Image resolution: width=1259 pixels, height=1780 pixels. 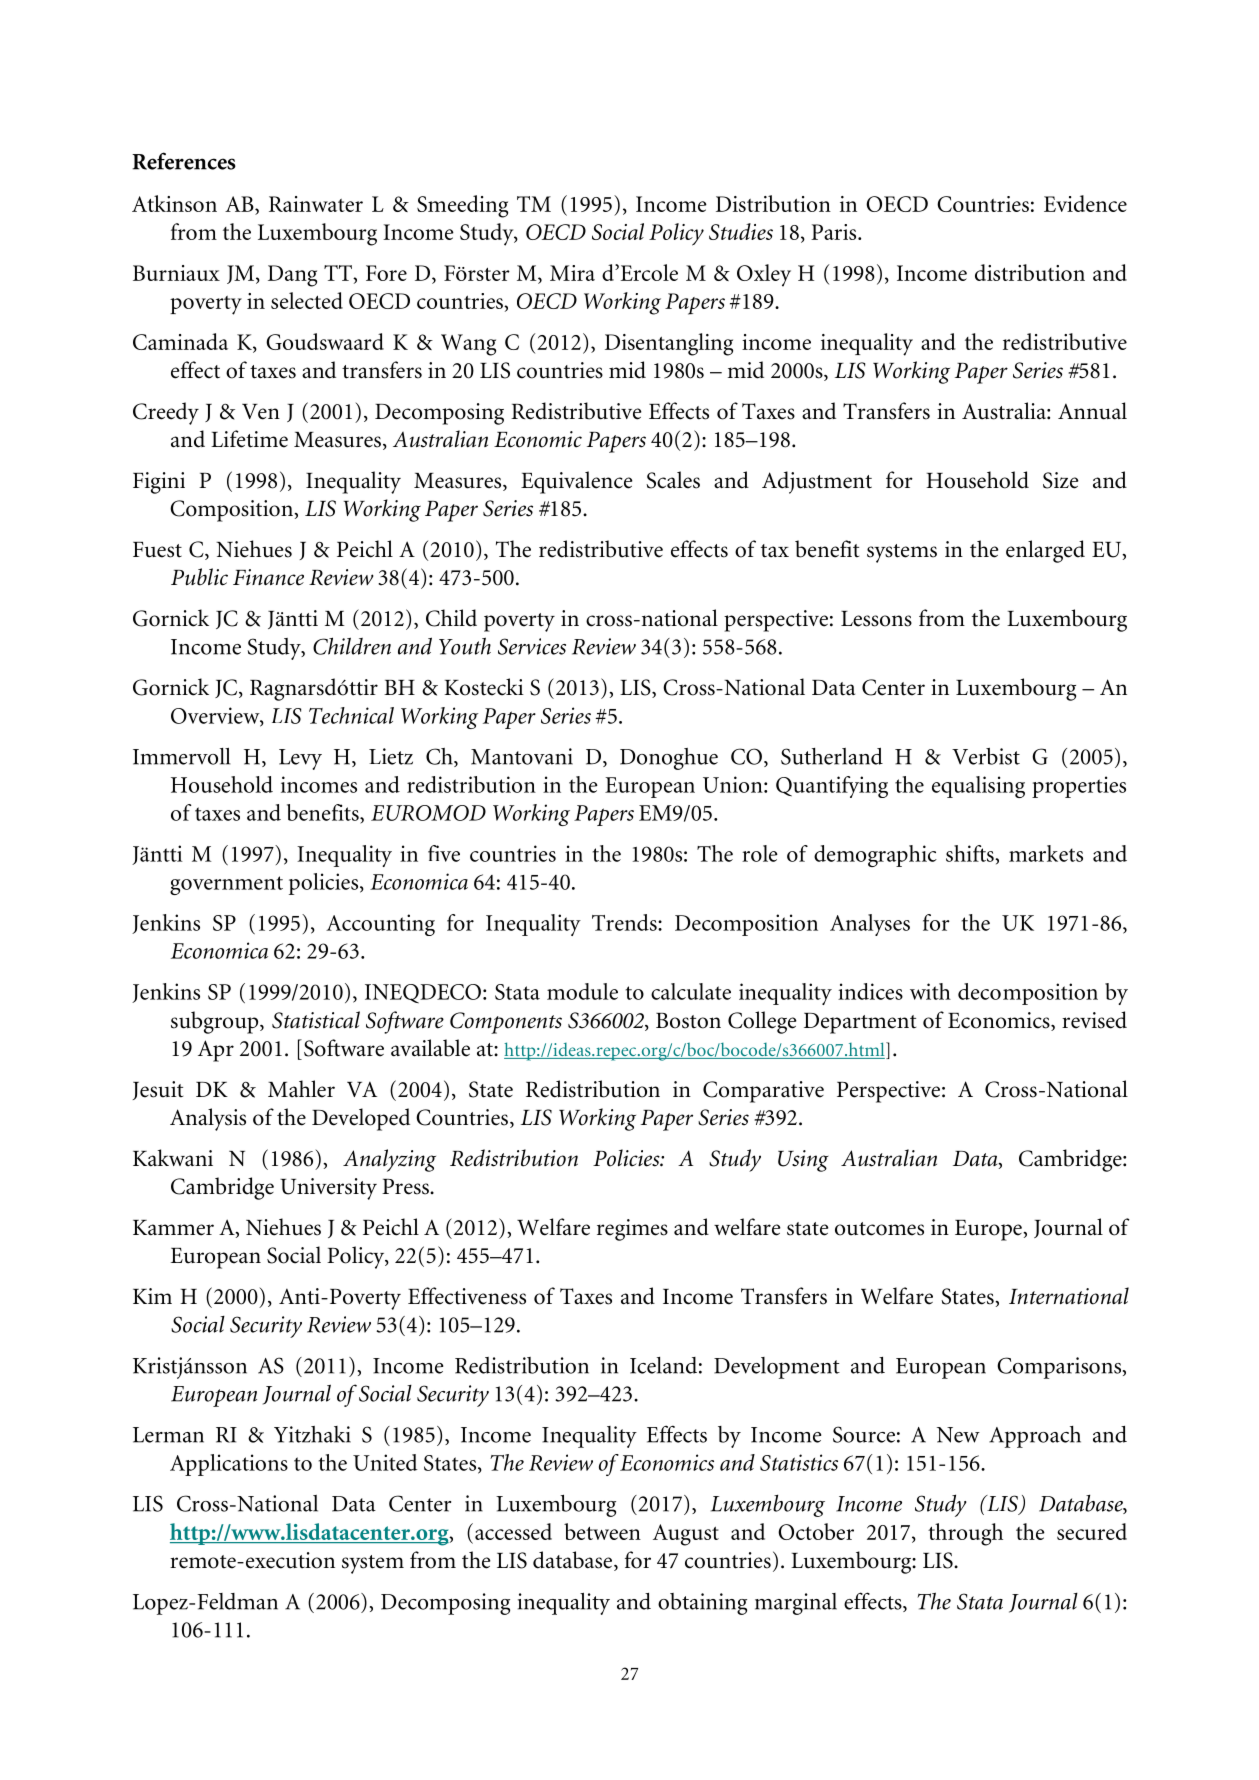 I want to click on Trends, so click(x=625, y=922).
